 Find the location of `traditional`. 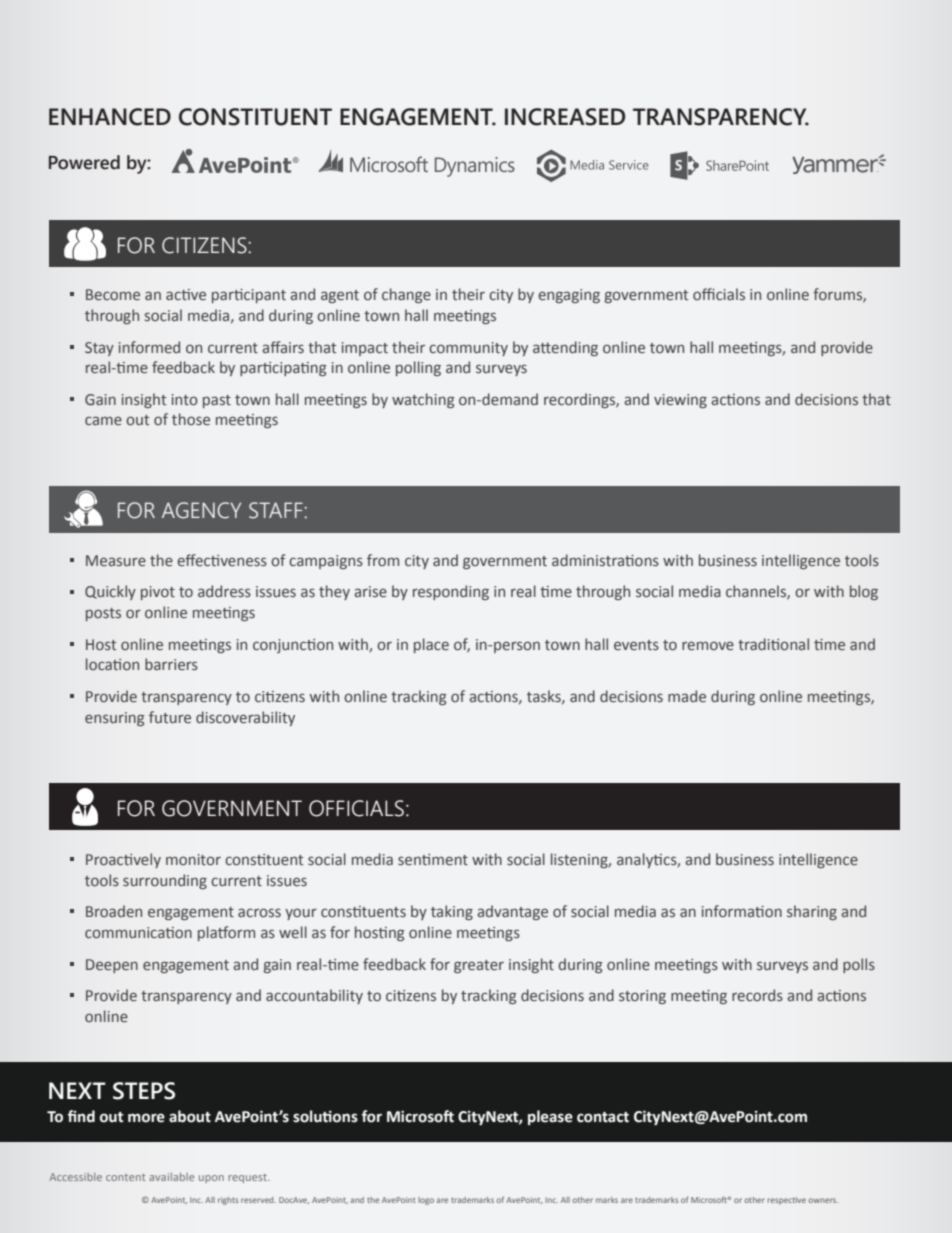

traditional is located at coordinates (773, 644).
